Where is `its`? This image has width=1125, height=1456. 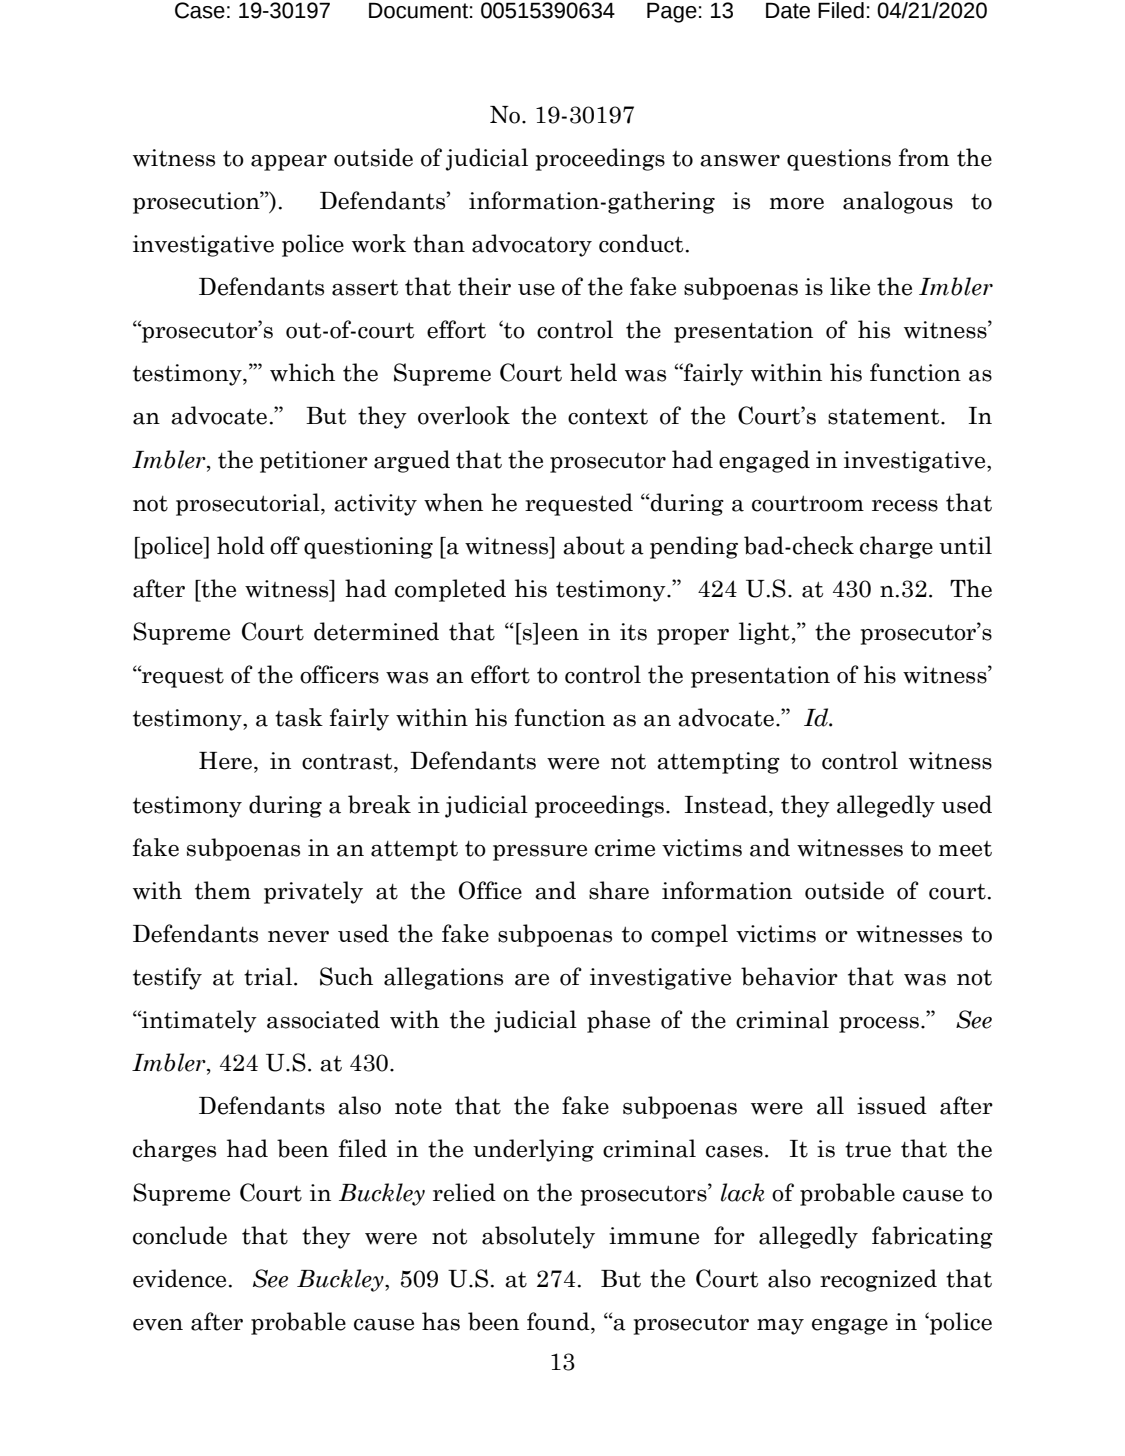
its is located at coordinates (633, 632).
